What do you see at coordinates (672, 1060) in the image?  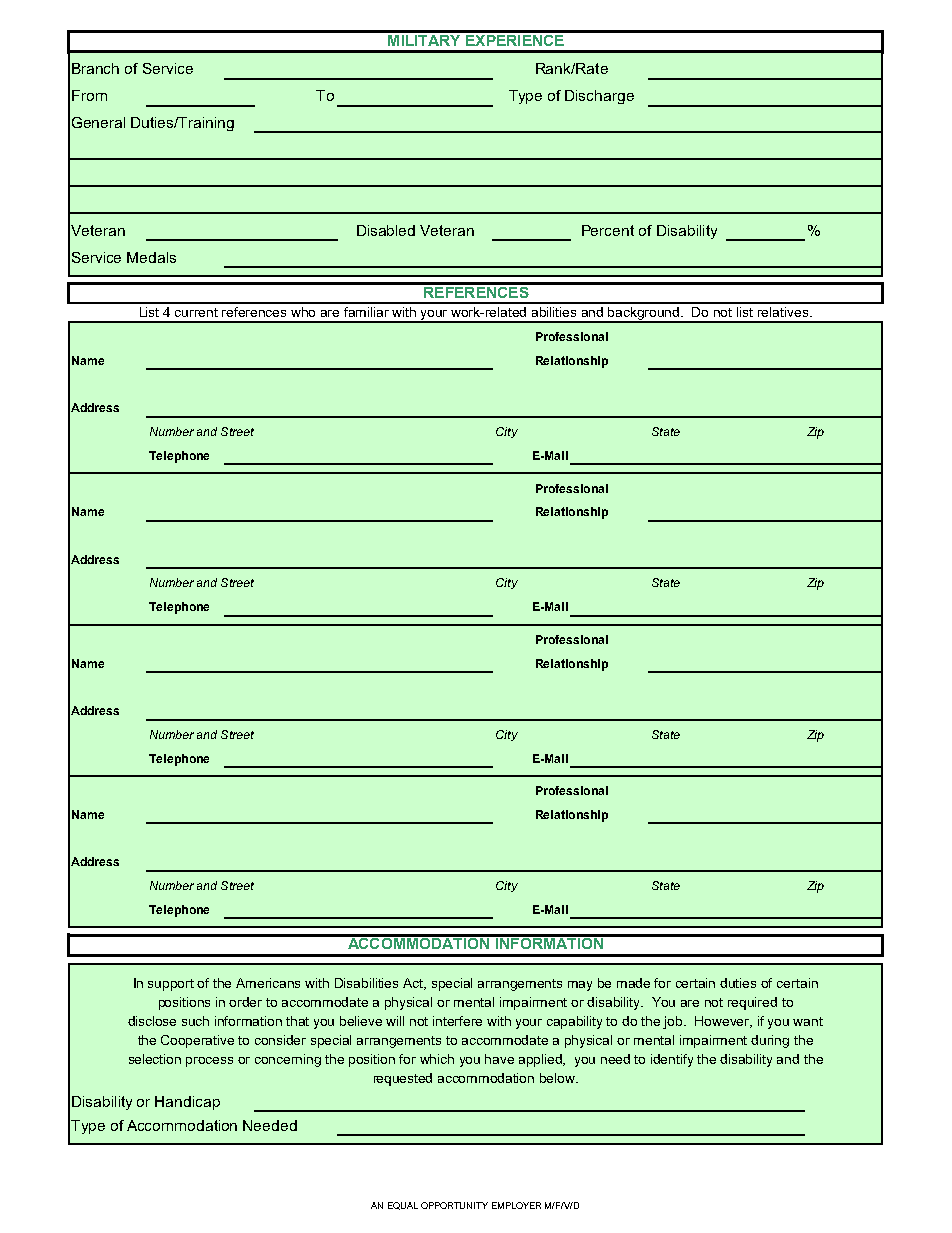 I see `identify` at bounding box center [672, 1060].
